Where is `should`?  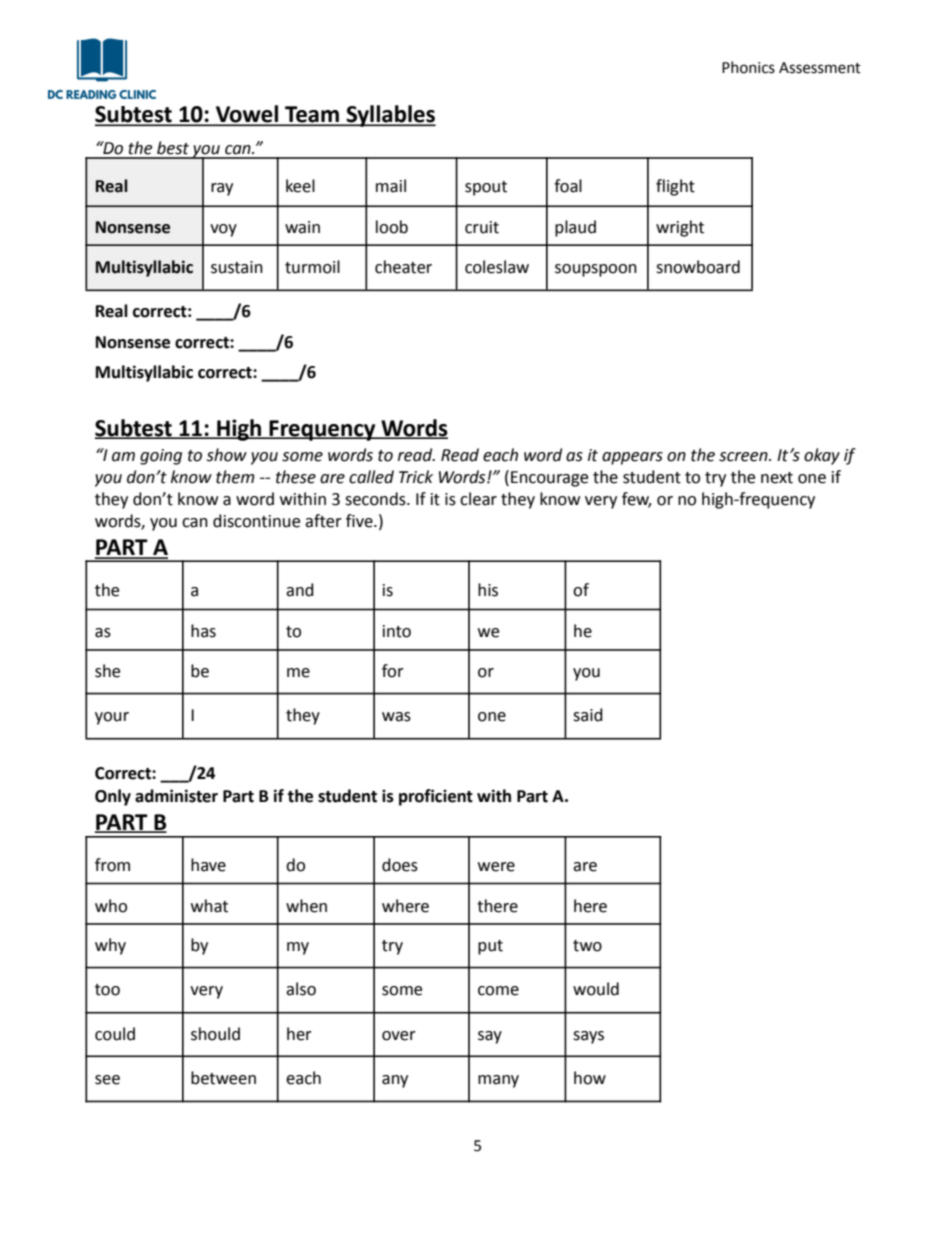
should is located at coordinates (215, 1034).
